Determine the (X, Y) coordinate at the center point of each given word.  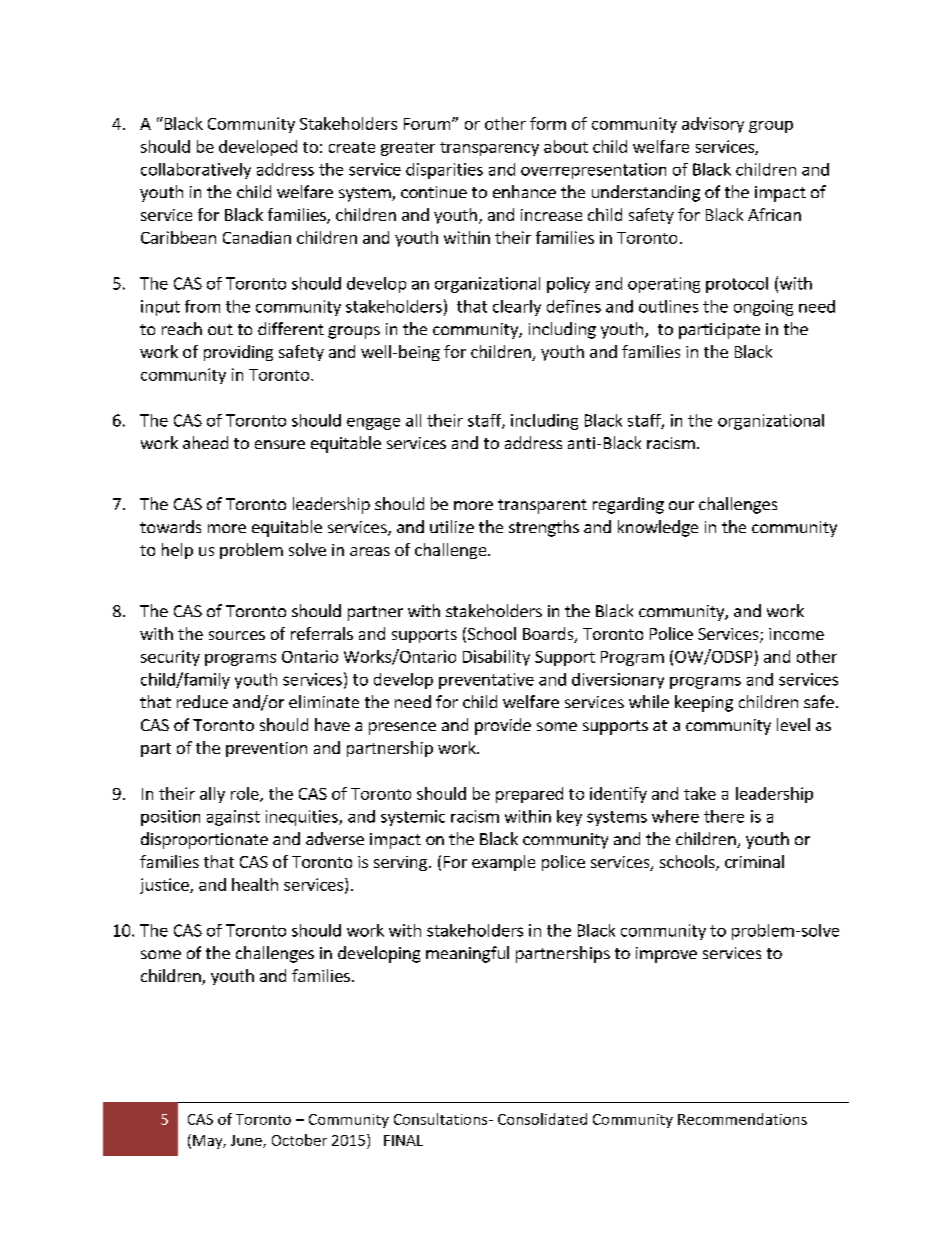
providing (238, 353)
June (247, 1141)
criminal (754, 861)
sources (237, 635)
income (796, 634)
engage (373, 424)
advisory (713, 125)
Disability (496, 658)
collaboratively (196, 171)
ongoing (763, 308)
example (503, 863)
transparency (489, 149)
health (255, 884)
